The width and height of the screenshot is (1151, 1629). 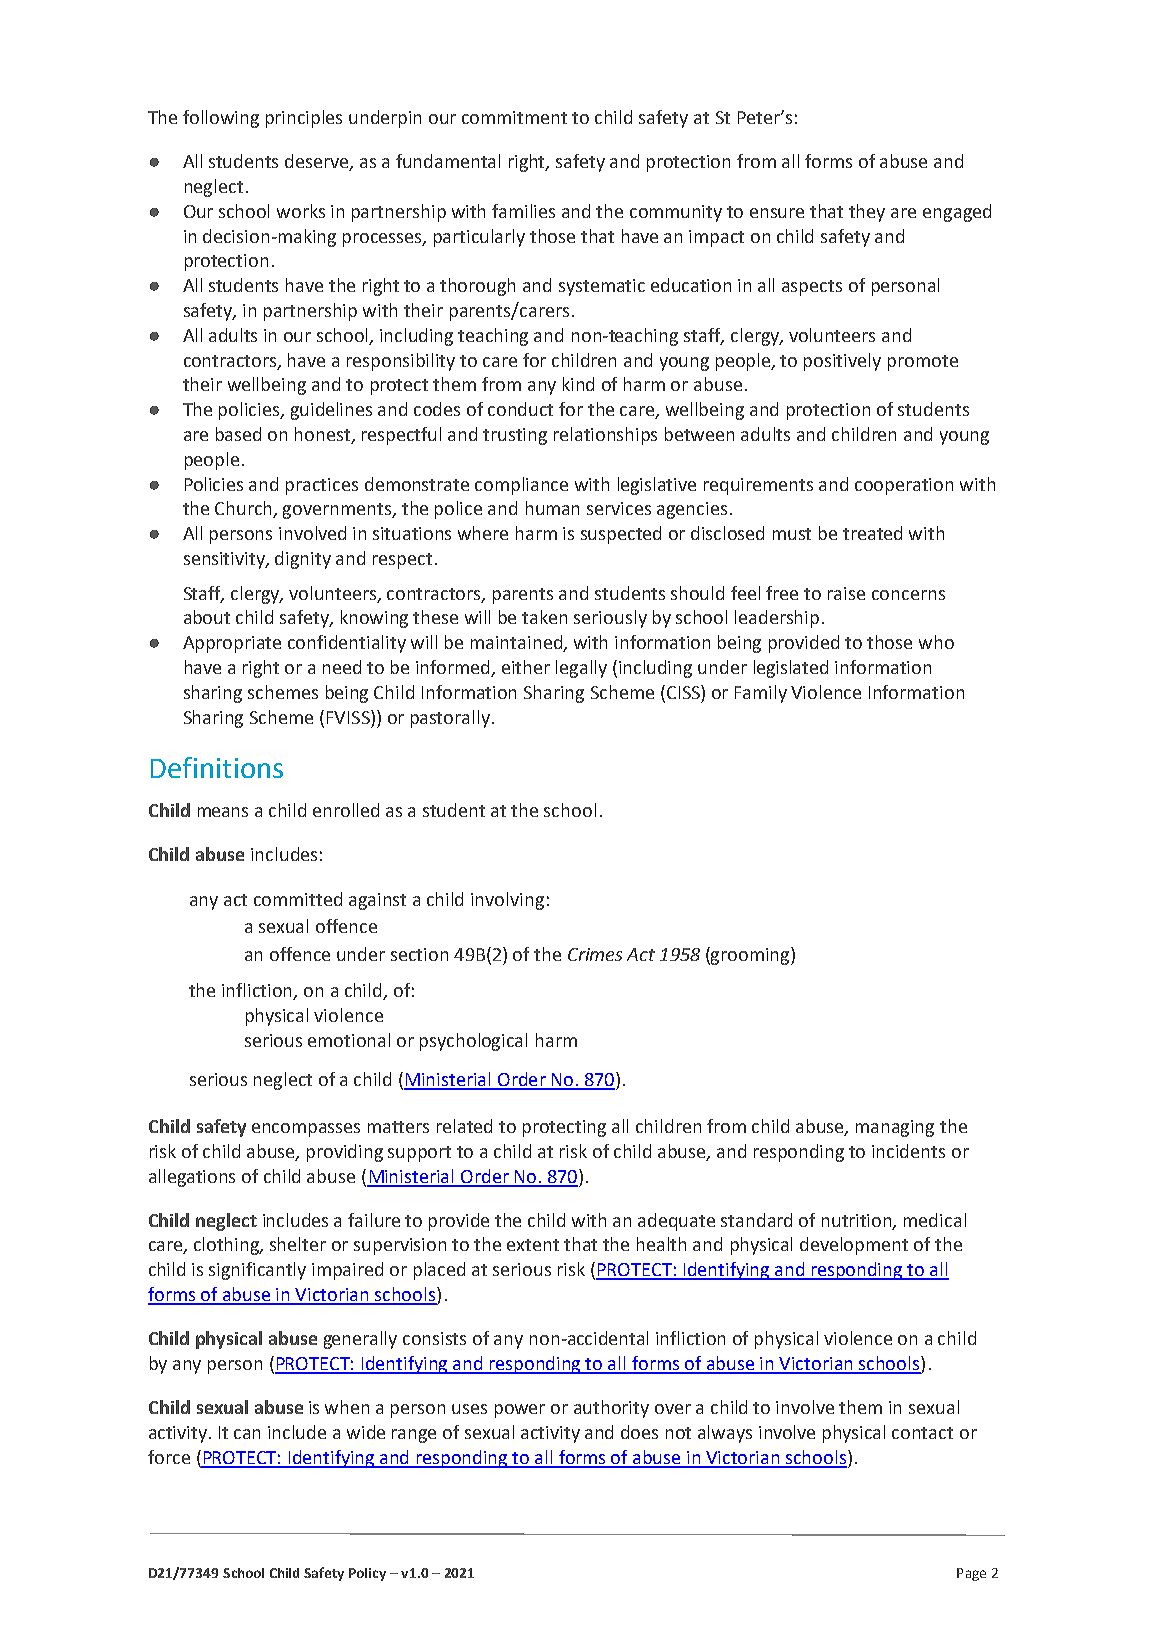 I want to click on means, so click(x=223, y=812).
